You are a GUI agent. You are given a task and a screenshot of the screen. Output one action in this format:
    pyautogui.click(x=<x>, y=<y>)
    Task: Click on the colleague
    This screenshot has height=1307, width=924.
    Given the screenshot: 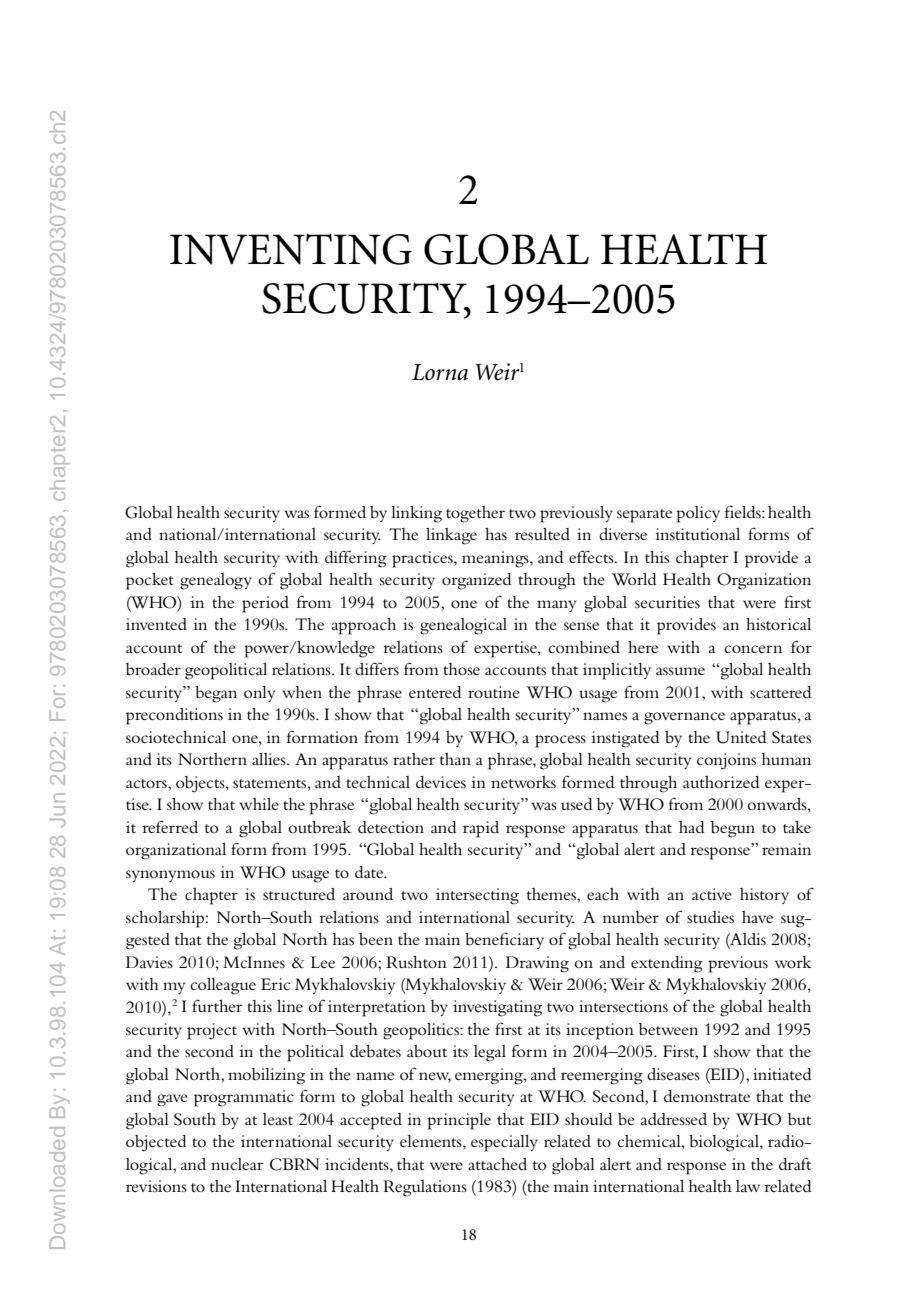 What is the action you would take?
    pyautogui.click(x=223, y=986)
